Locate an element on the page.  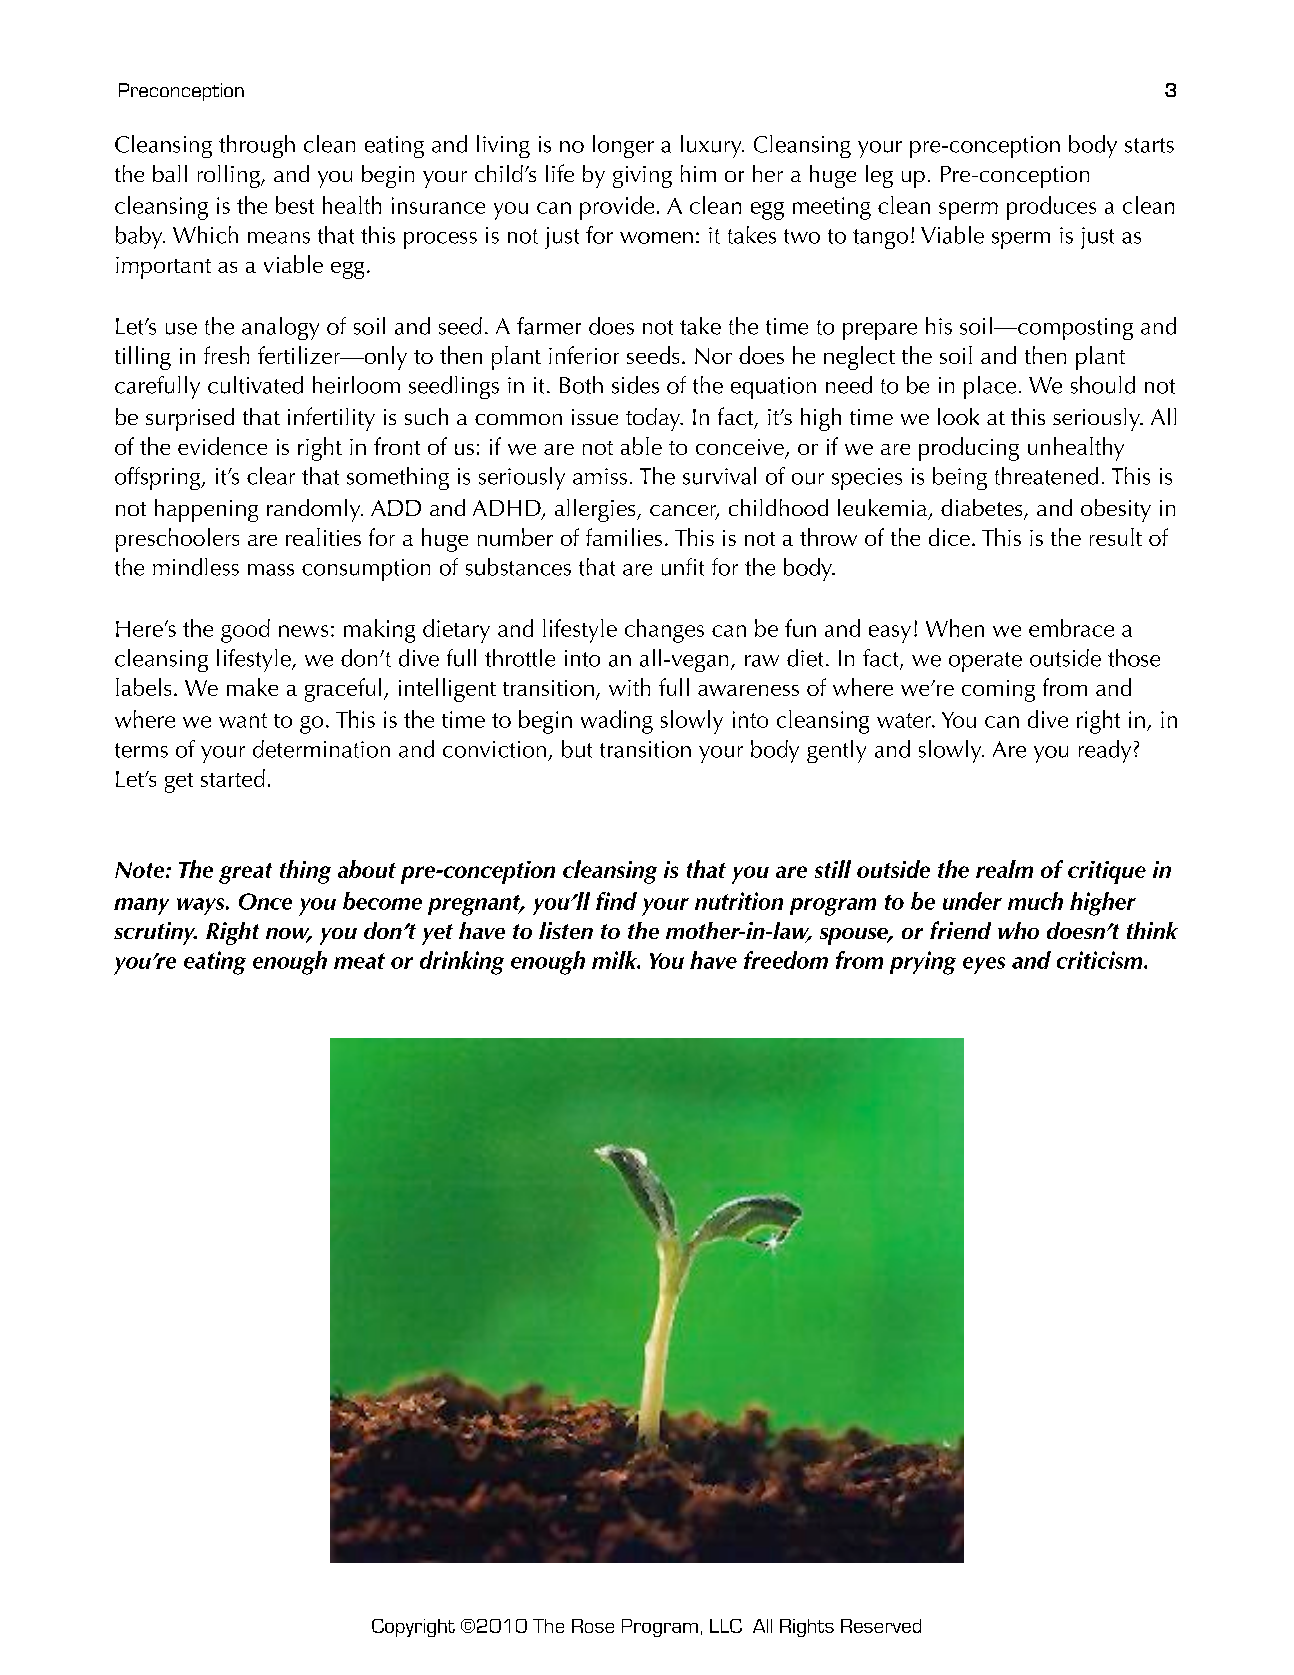
giving is located at coordinates (642, 177).
